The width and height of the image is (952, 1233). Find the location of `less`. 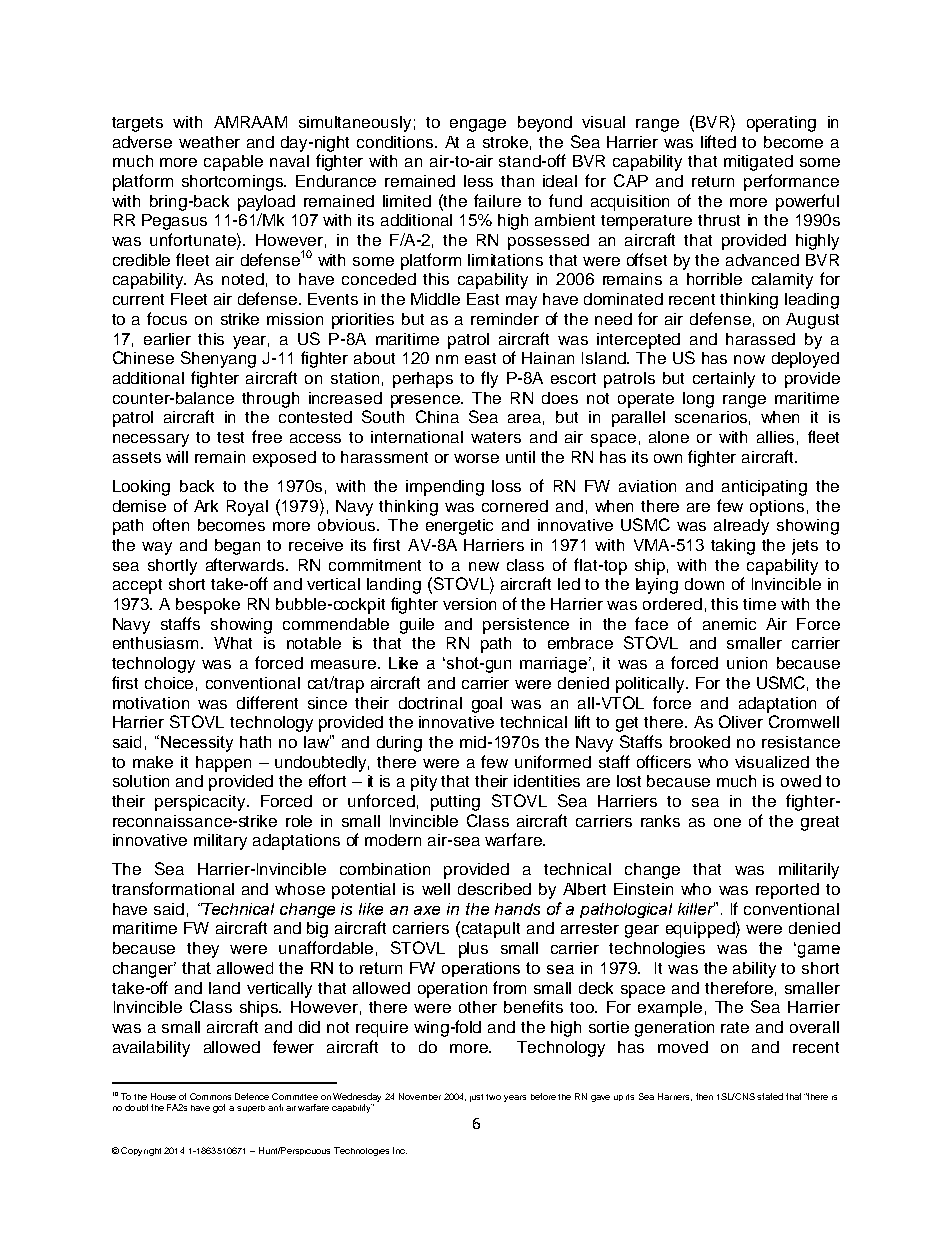

less is located at coordinates (478, 181).
